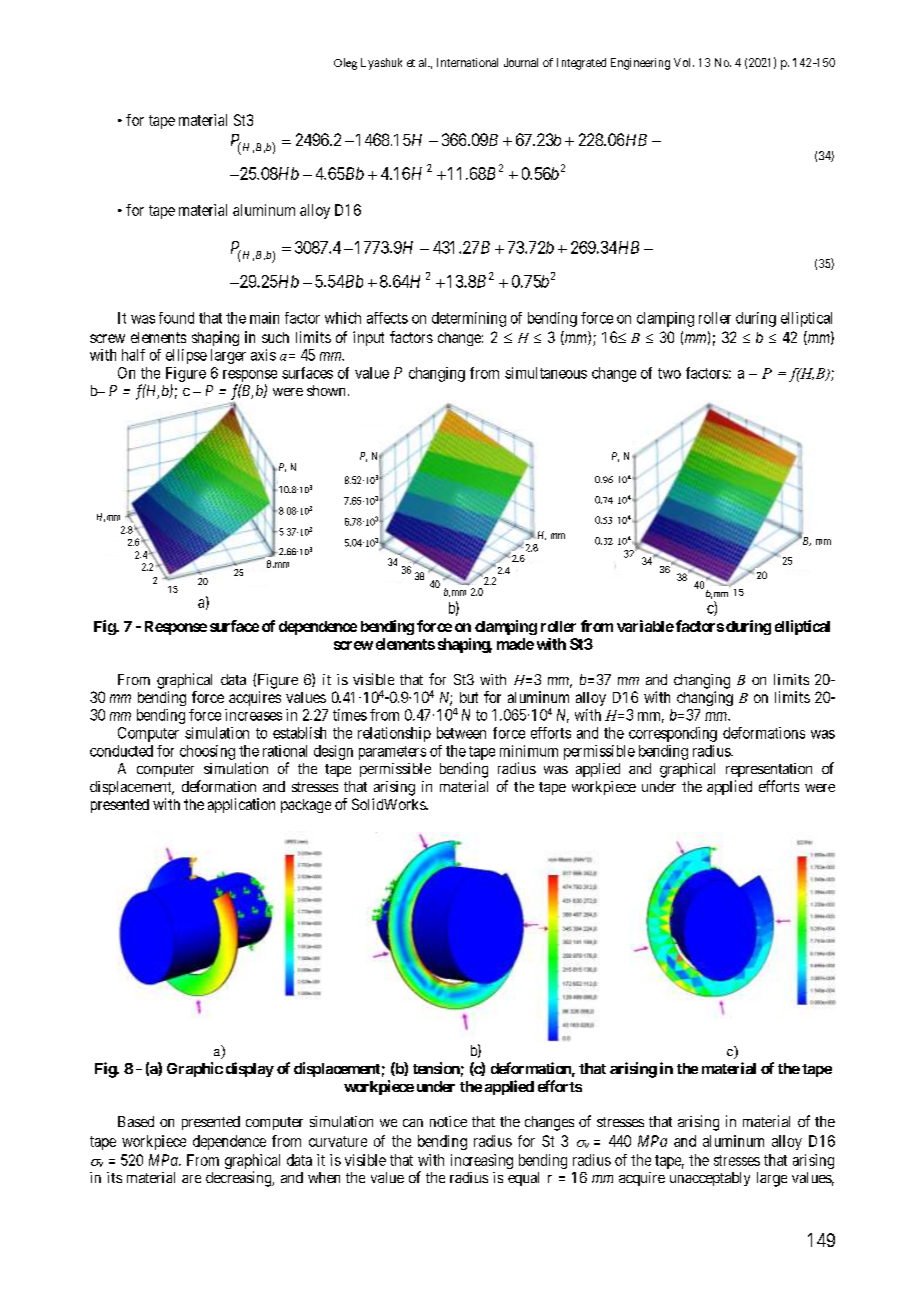 This screenshot has width=924, height=1307. What do you see at coordinates (176, 318) in the screenshot?
I see `found` at bounding box center [176, 318].
